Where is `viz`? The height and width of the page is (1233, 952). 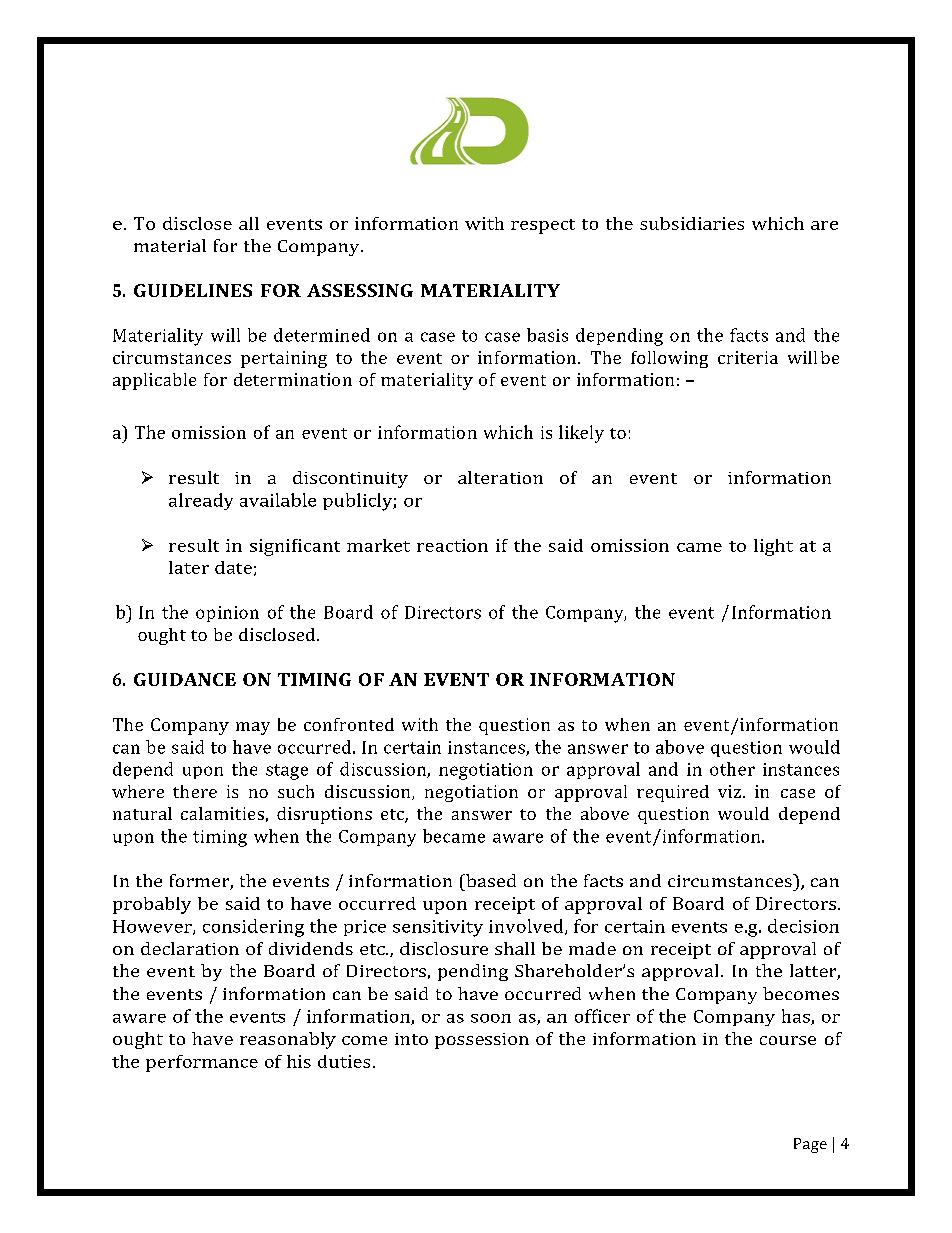 viz is located at coordinates (729, 791).
